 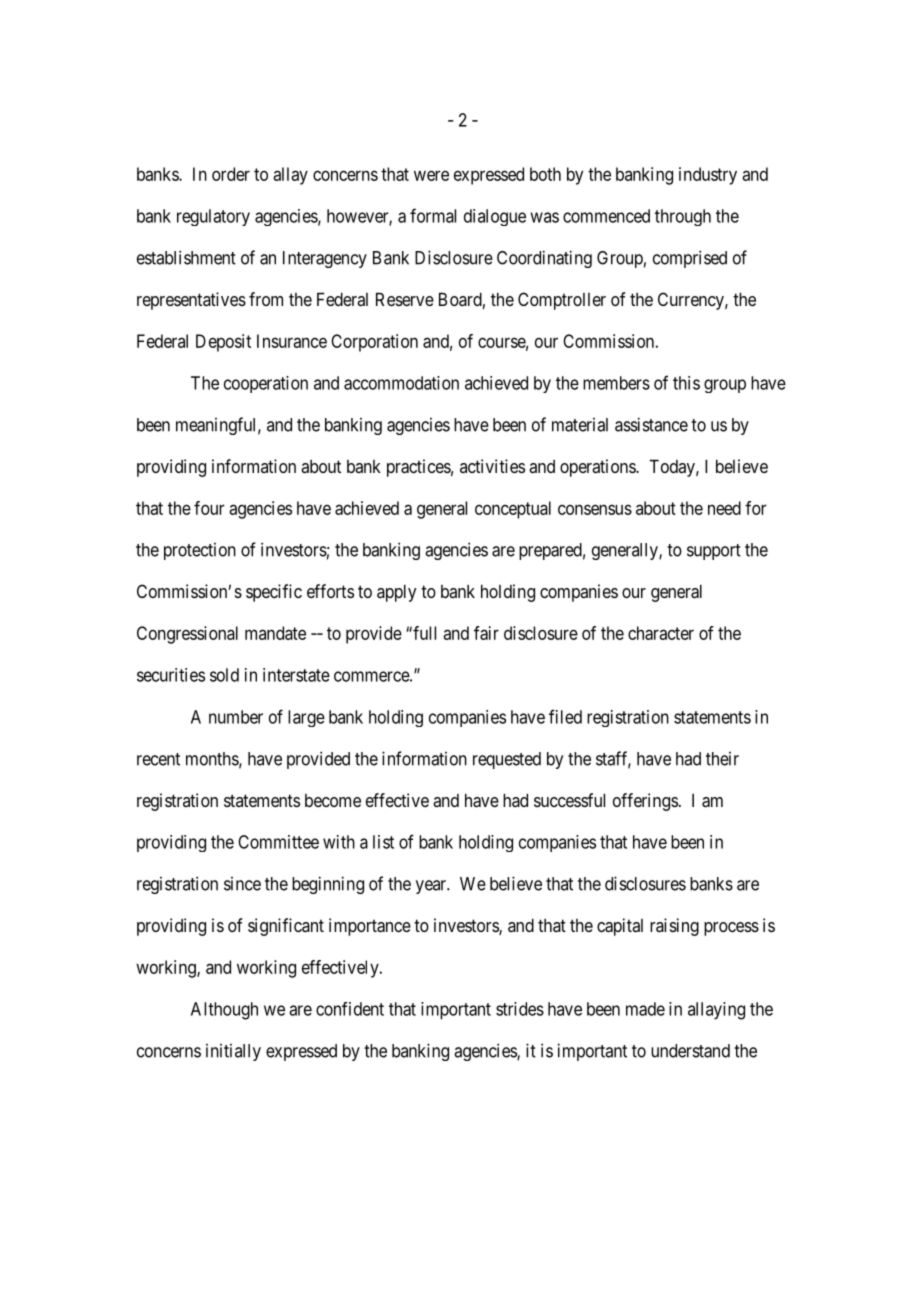 What do you see at coordinates (486, 633) in the image?
I see `fair` at bounding box center [486, 633].
